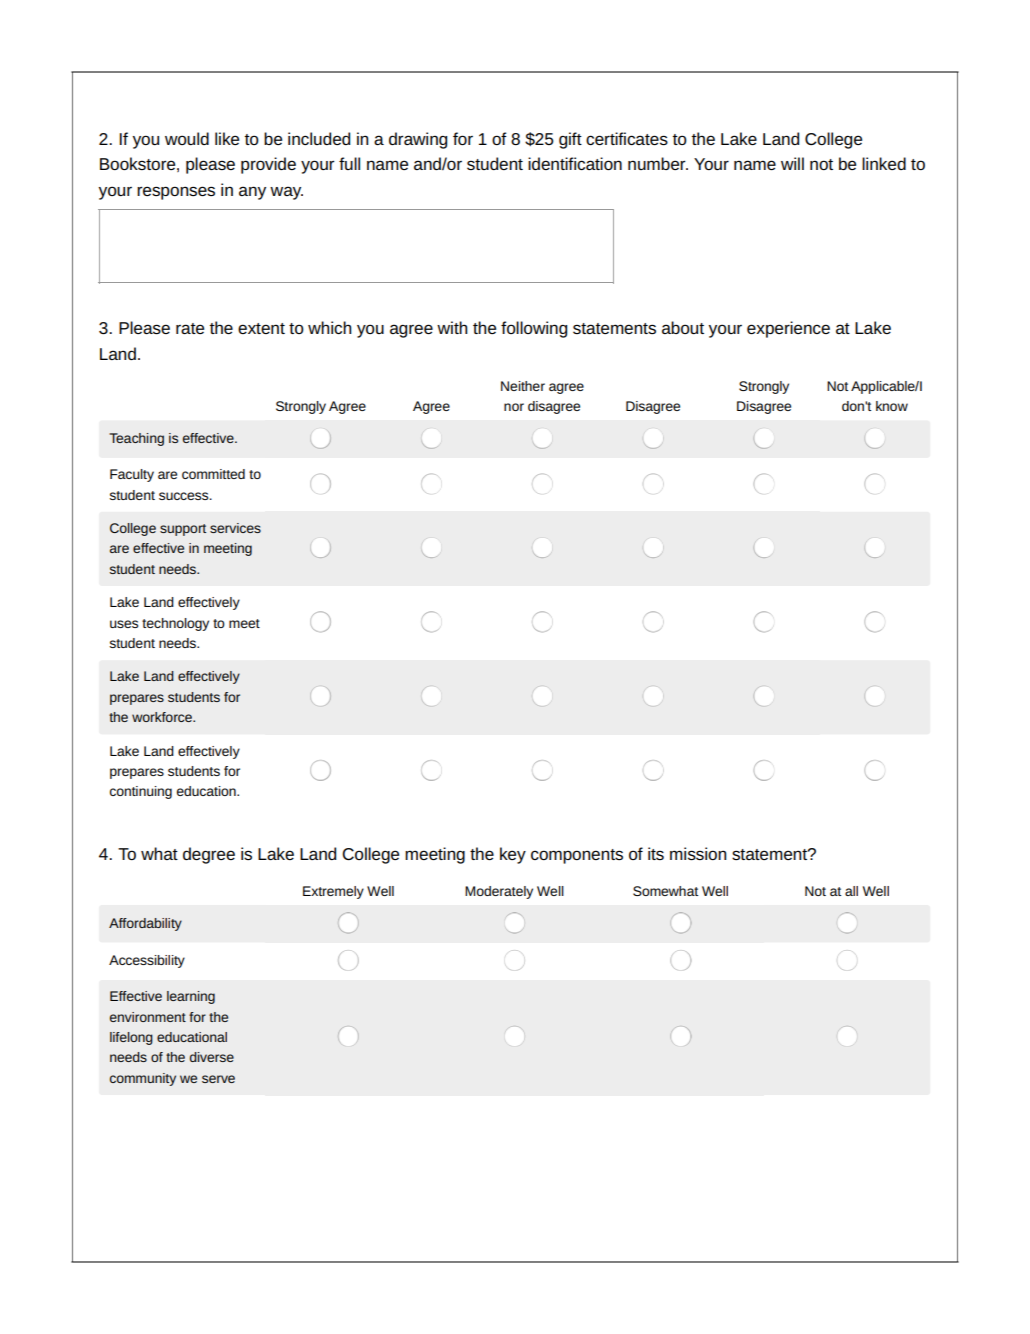 Image resolution: width=1030 pixels, height=1334 pixels. What do you see at coordinates (212, 1057) in the page?
I see `diverse` at bounding box center [212, 1057].
